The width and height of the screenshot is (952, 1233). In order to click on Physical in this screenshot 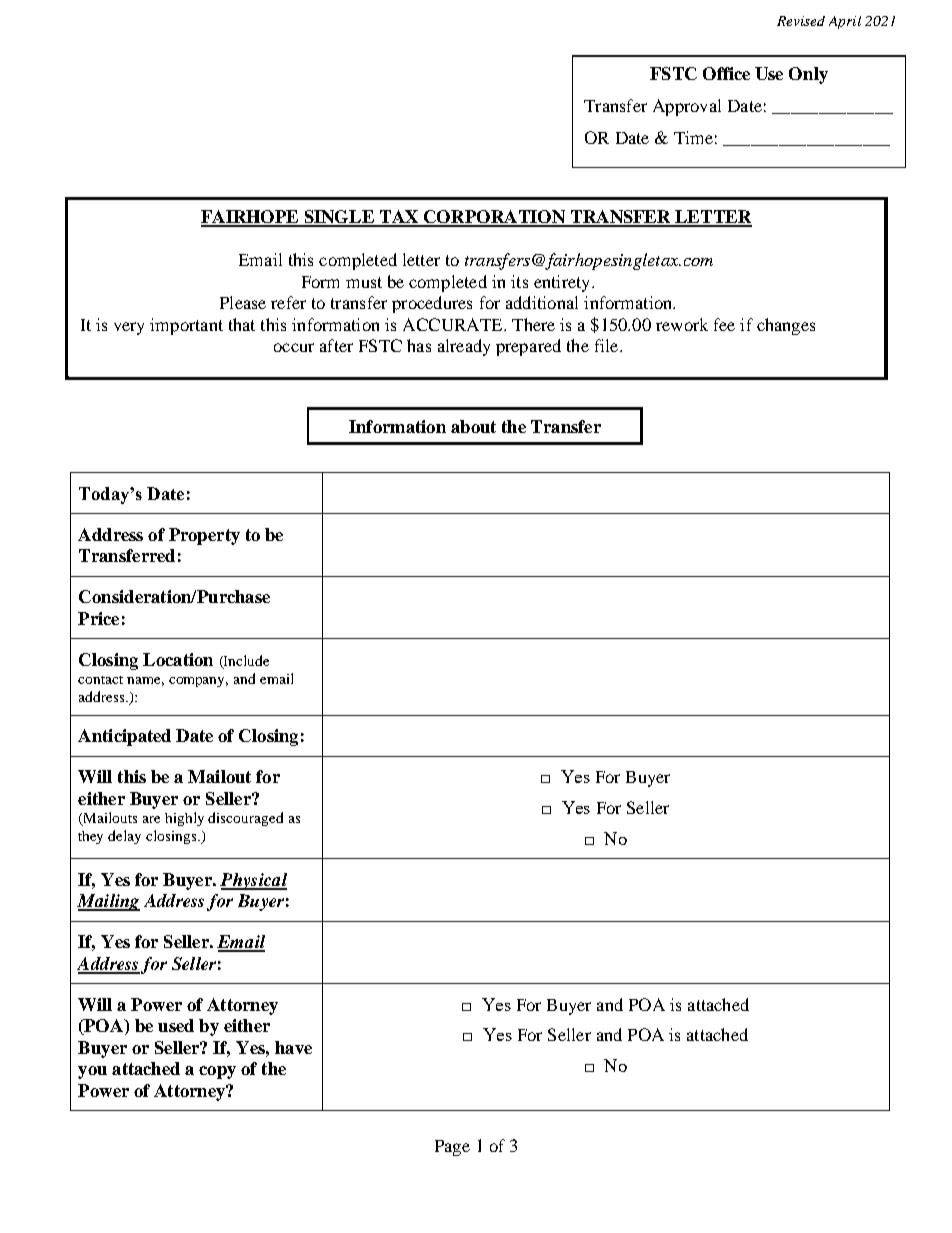, I will do `click(253, 881)`.
